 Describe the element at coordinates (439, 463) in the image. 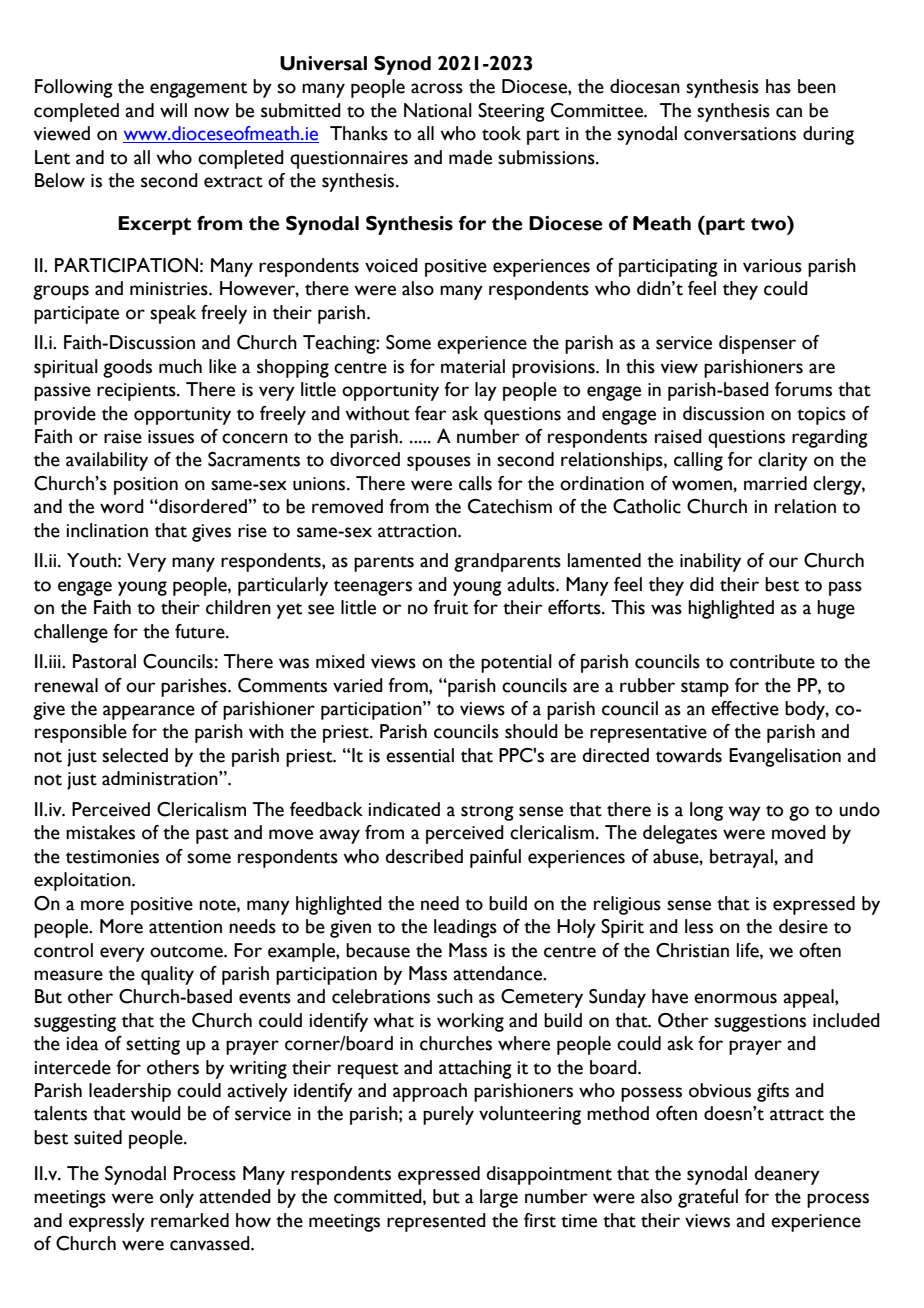

I see `spouses` at that location.
